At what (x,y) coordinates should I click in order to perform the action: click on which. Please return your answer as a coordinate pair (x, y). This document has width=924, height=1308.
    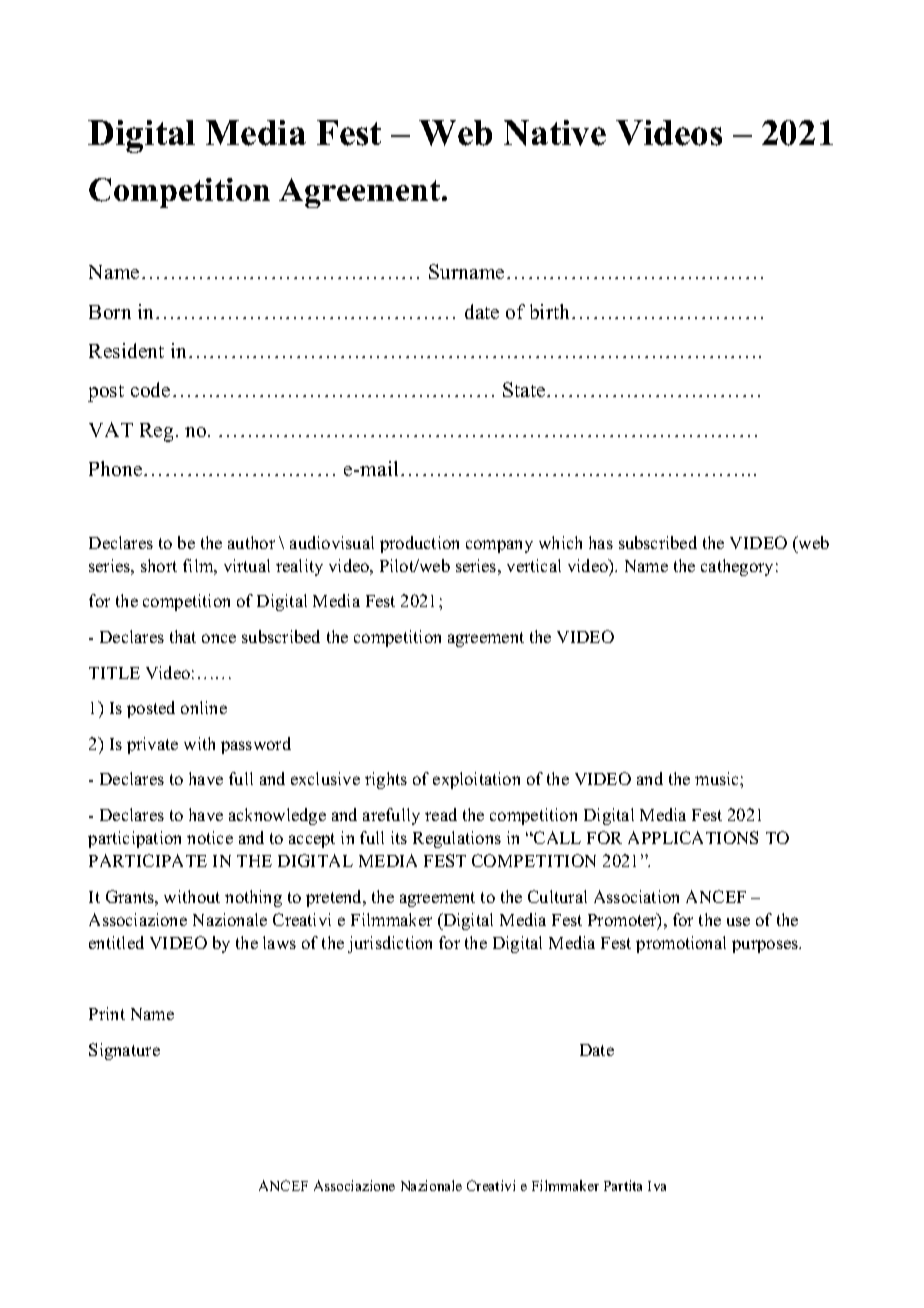
    Looking at the image, I should click on (560, 542).
